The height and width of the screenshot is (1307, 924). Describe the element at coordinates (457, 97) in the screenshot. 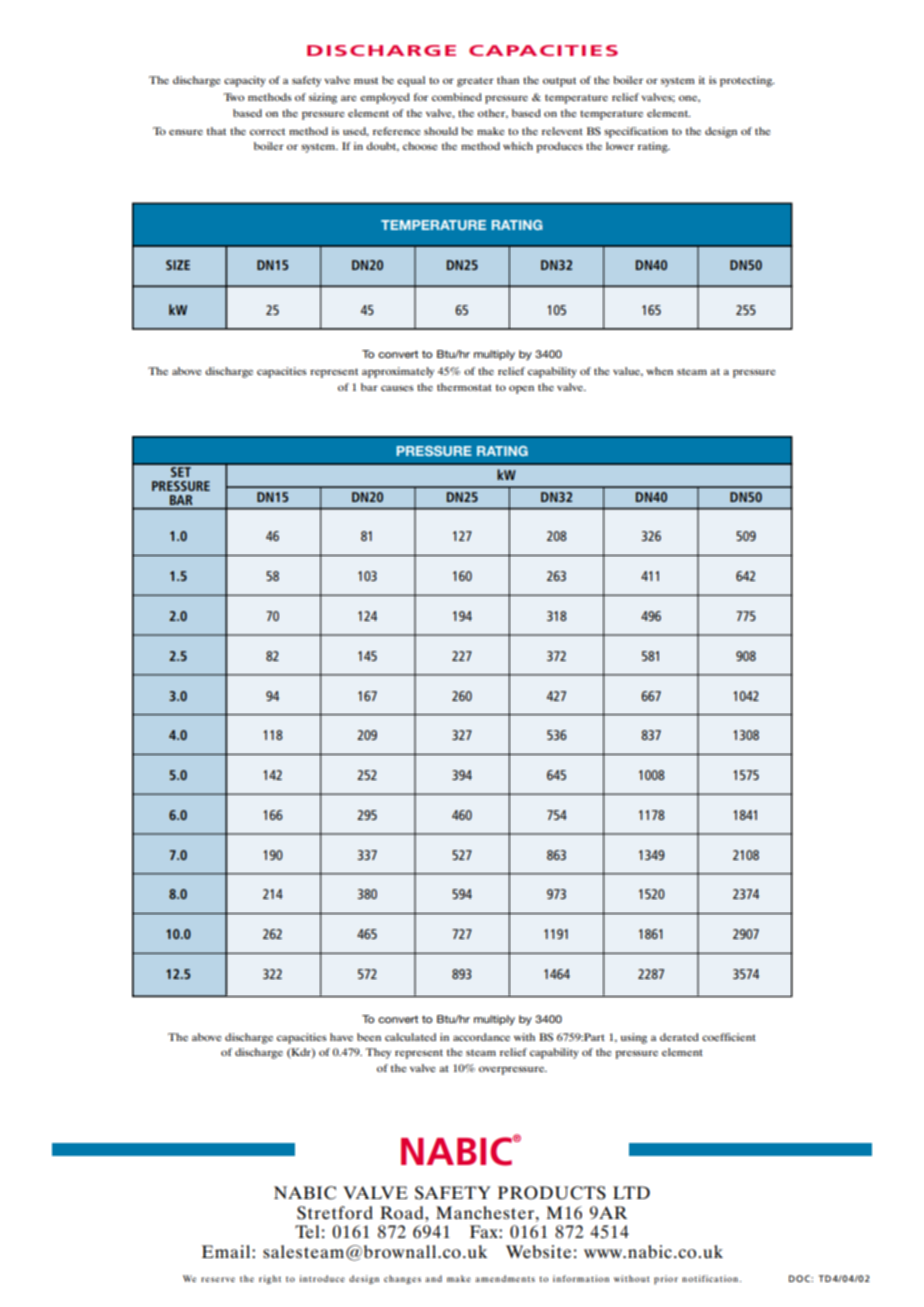

I see `combined` at that location.
